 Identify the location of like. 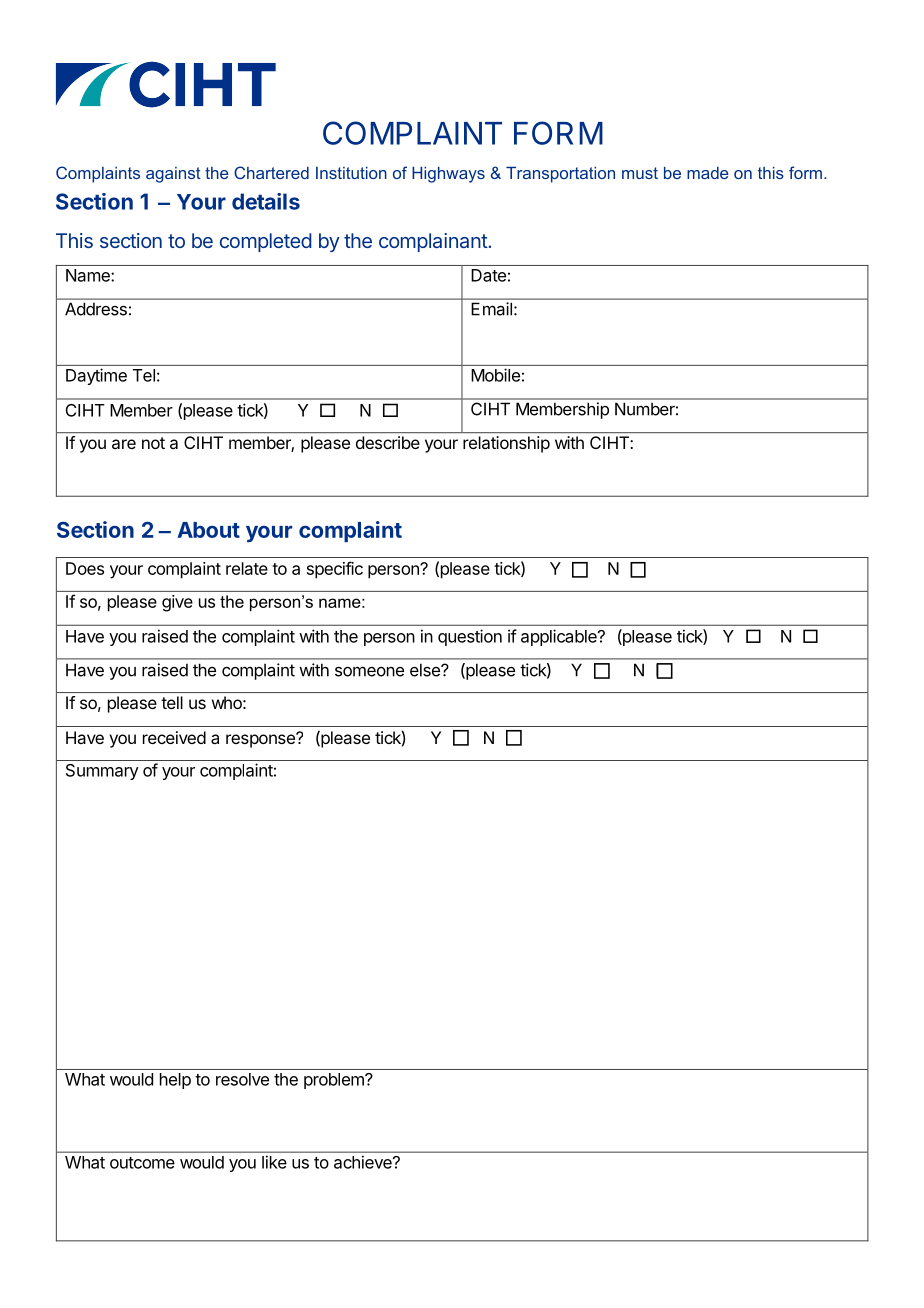
(274, 1162).
